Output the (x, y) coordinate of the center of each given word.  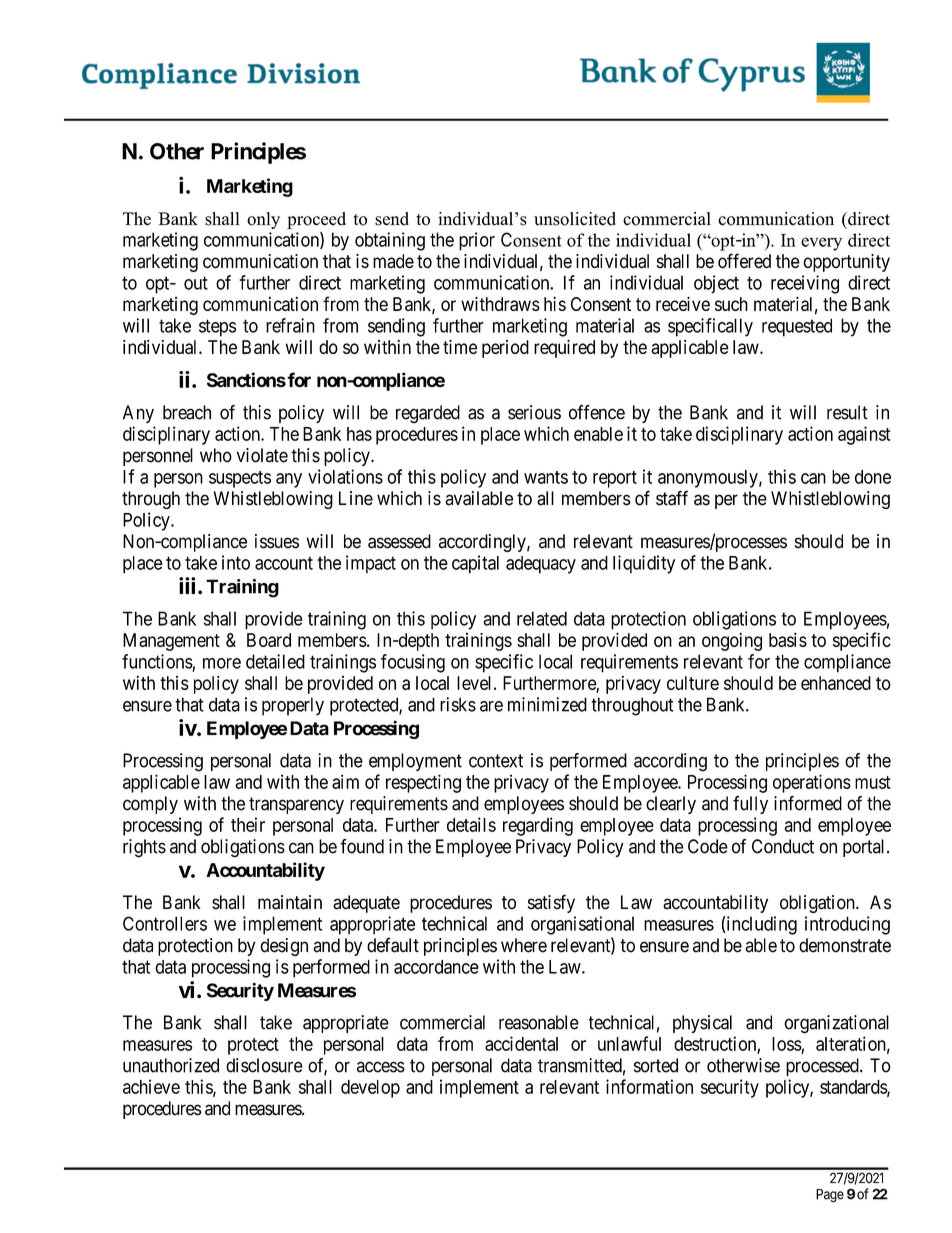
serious (534, 412)
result (847, 412)
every (821, 244)
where (524, 945)
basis (788, 640)
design (284, 947)
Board (269, 640)
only (263, 220)
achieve (151, 1086)
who (216, 455)
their (248, 824)
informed (808, 803)
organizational (836, 1024)
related (542, 618)
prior (477, 241)
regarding (538, 826)
